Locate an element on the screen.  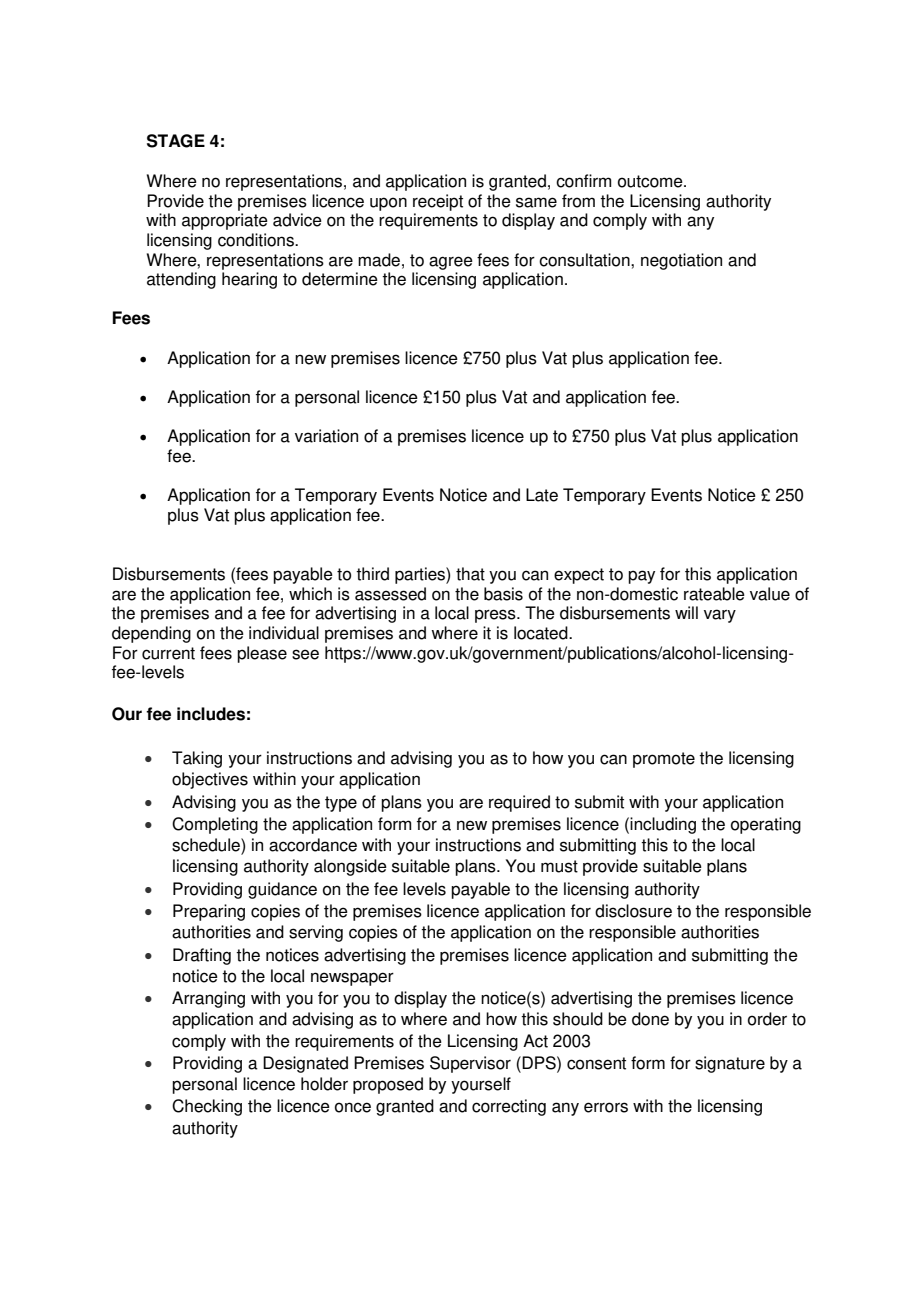
Supervisor is located at coordinates (470, 1064).
